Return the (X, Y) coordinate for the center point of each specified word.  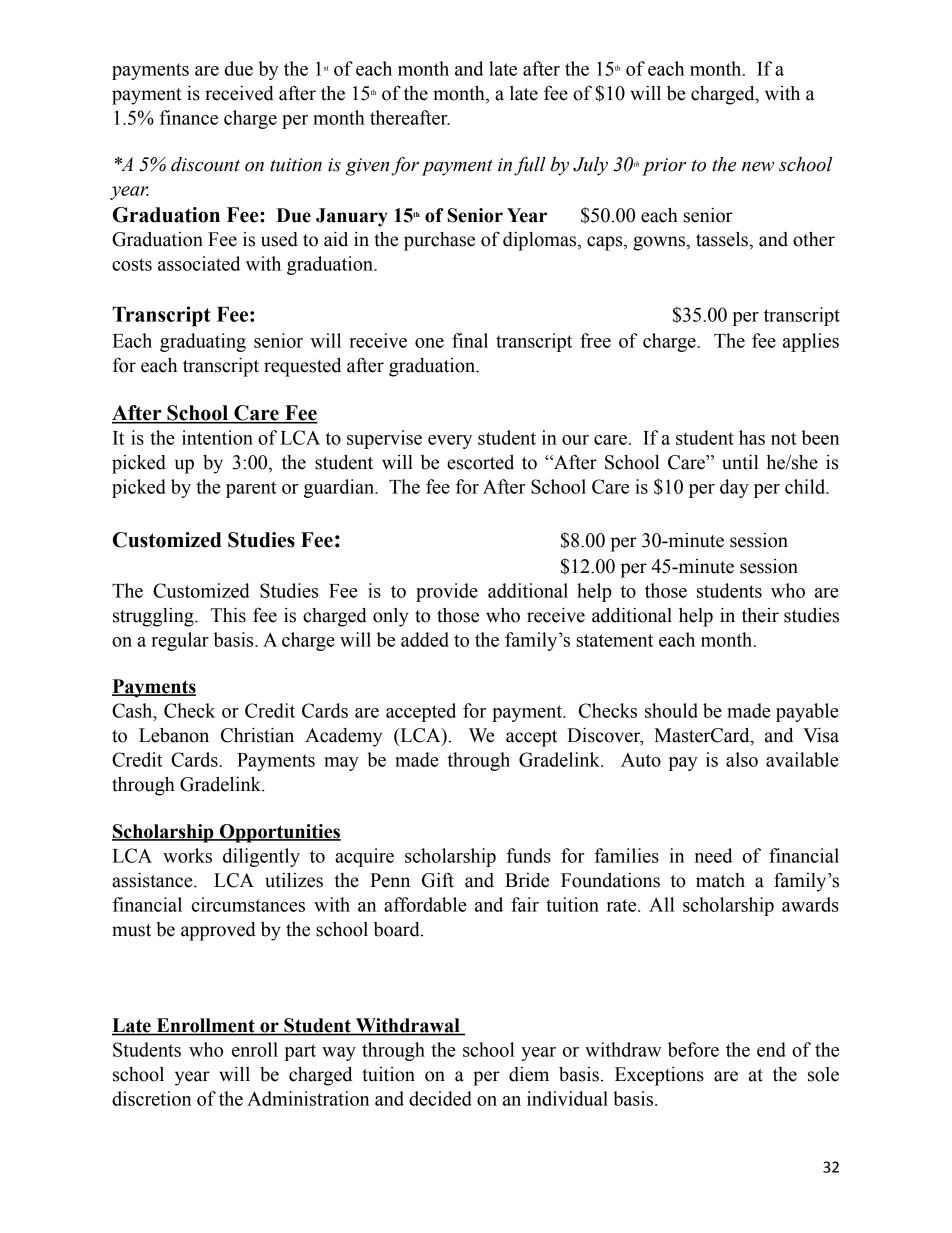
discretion (151, 1098)
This (228, 615)
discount (205, 164)
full (530, 166)
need (713, 855)
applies (811, 342)
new (758, 167)
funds (529, 855)
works (187, 855)
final (470, 340)
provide (447, 592)
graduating (203, 342)
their (760, 615)
